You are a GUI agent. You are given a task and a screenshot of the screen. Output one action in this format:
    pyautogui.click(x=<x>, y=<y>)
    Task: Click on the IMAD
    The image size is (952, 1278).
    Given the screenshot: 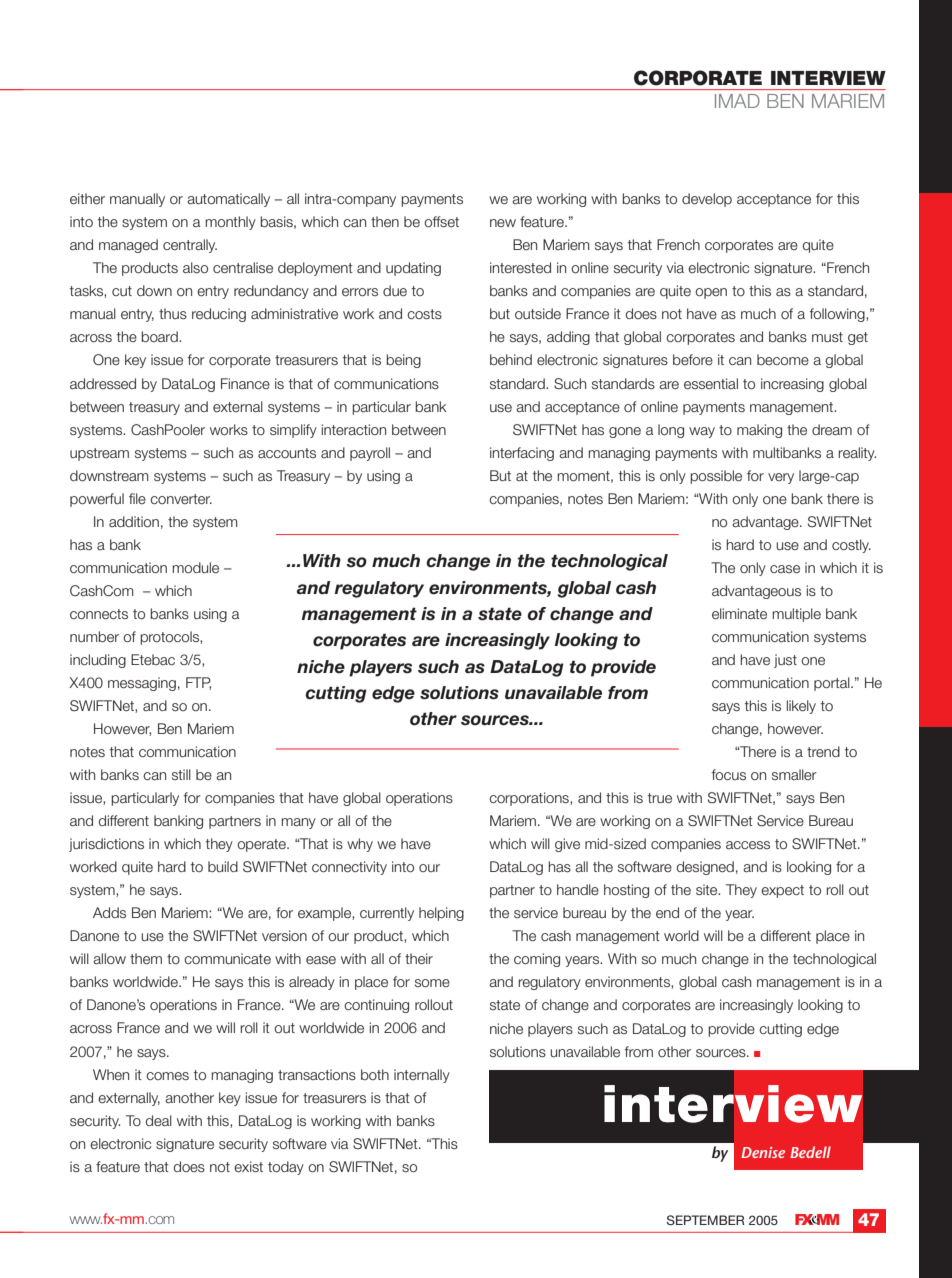 What is the action you would take?
    pyautogui.click(x=737, y=101)
